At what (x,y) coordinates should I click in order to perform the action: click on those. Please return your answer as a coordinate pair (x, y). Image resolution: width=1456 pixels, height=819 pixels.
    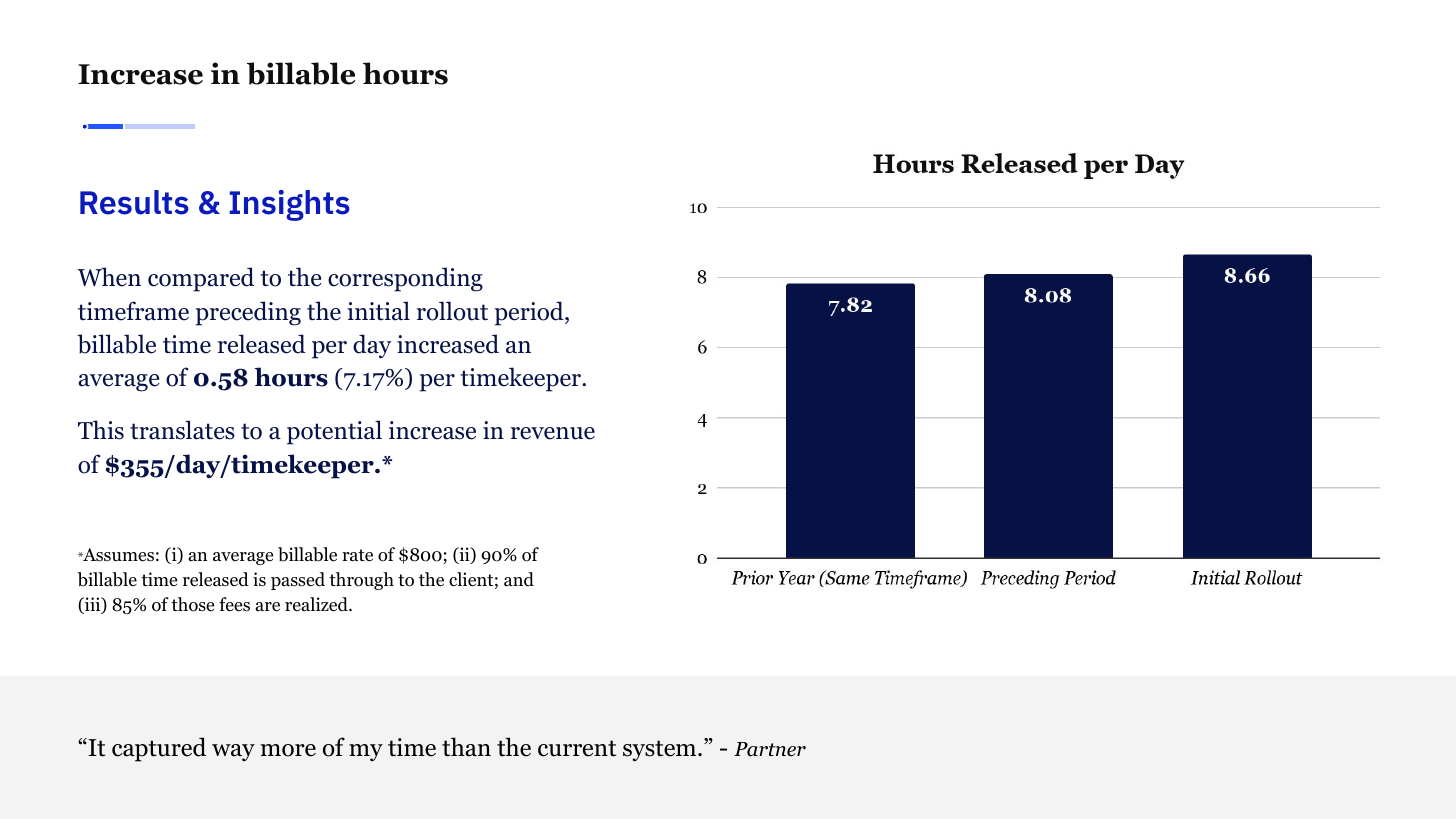
    Looking at the image, I should click on (192, 604).
